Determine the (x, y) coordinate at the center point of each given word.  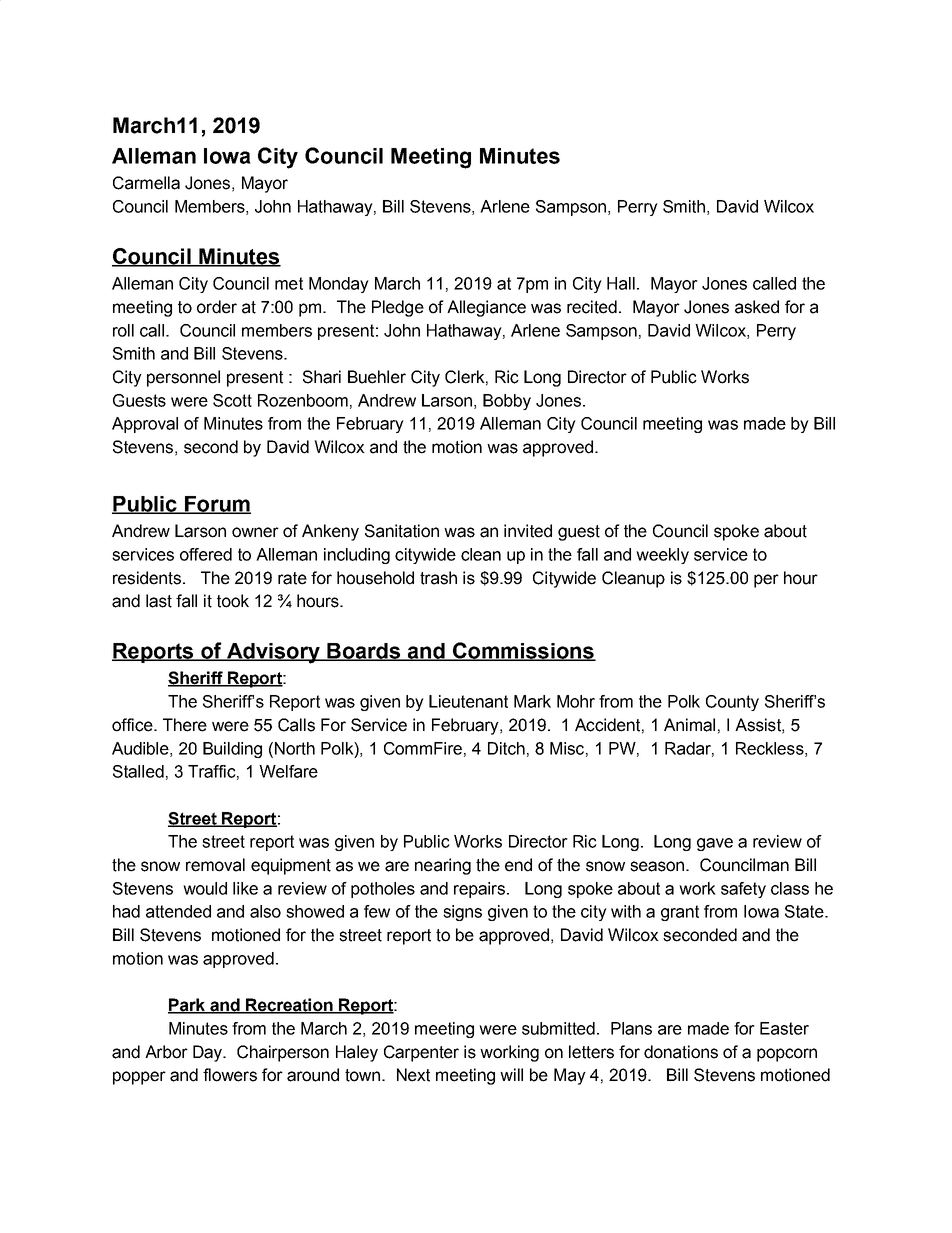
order (217, 307)
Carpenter (421, 1053)
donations (681, 1052)
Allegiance (486, 308)
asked (757, 307)
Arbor (166, 1052)
